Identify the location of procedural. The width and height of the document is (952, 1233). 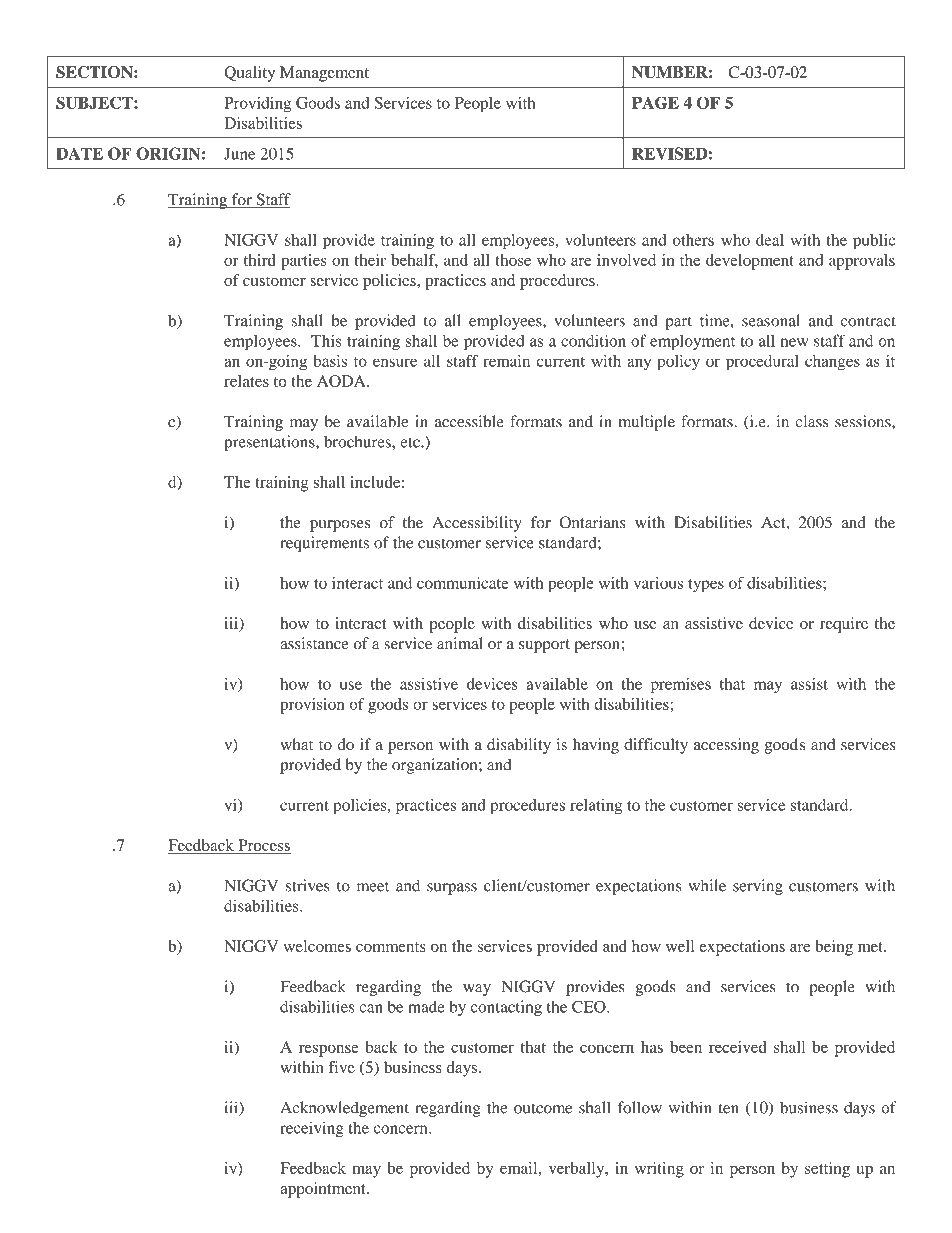
(762, 363).
